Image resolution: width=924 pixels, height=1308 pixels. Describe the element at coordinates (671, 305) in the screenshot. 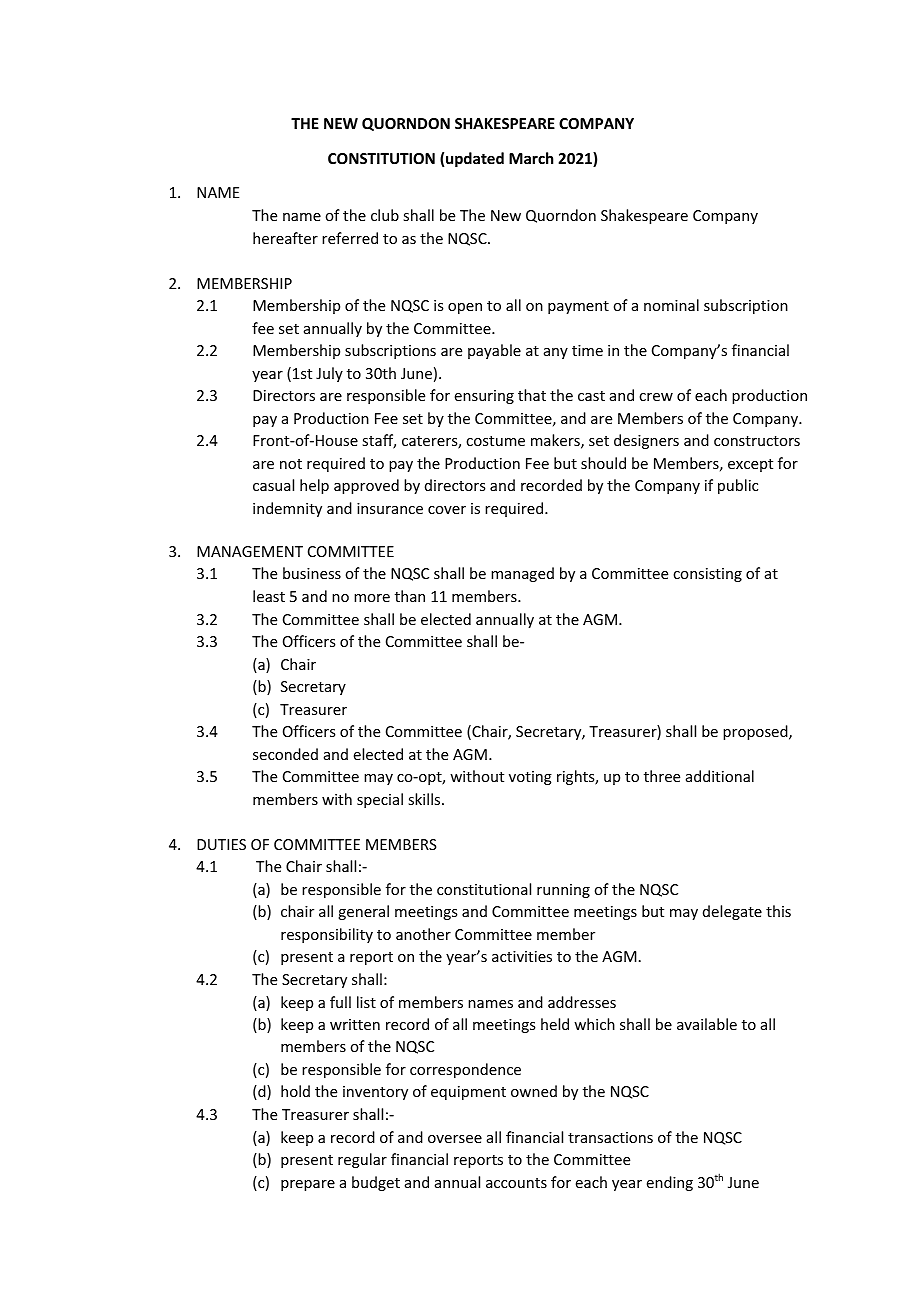

I see `nominal` at that location.
